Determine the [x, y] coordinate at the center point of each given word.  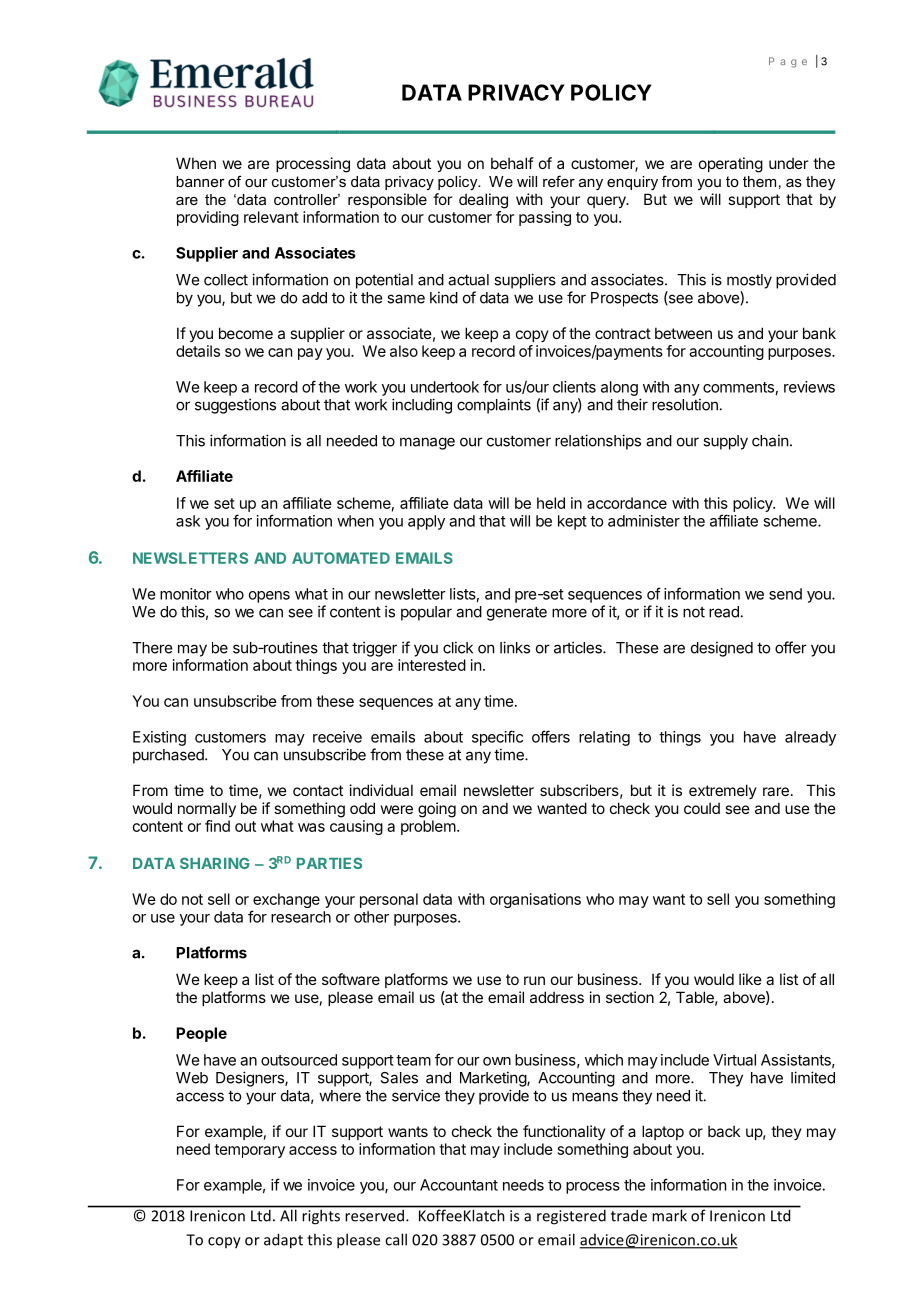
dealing [483, 201]
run [534, 980]
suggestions [235, 406]
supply [725, 442]
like [750, 979]
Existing [159, 738]
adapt [283, 1241]
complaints [494, 406]
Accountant [459, 1185]
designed [722, 649]
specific [497, 738]
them [759, 181]
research [301, 917]
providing [208, 218]
